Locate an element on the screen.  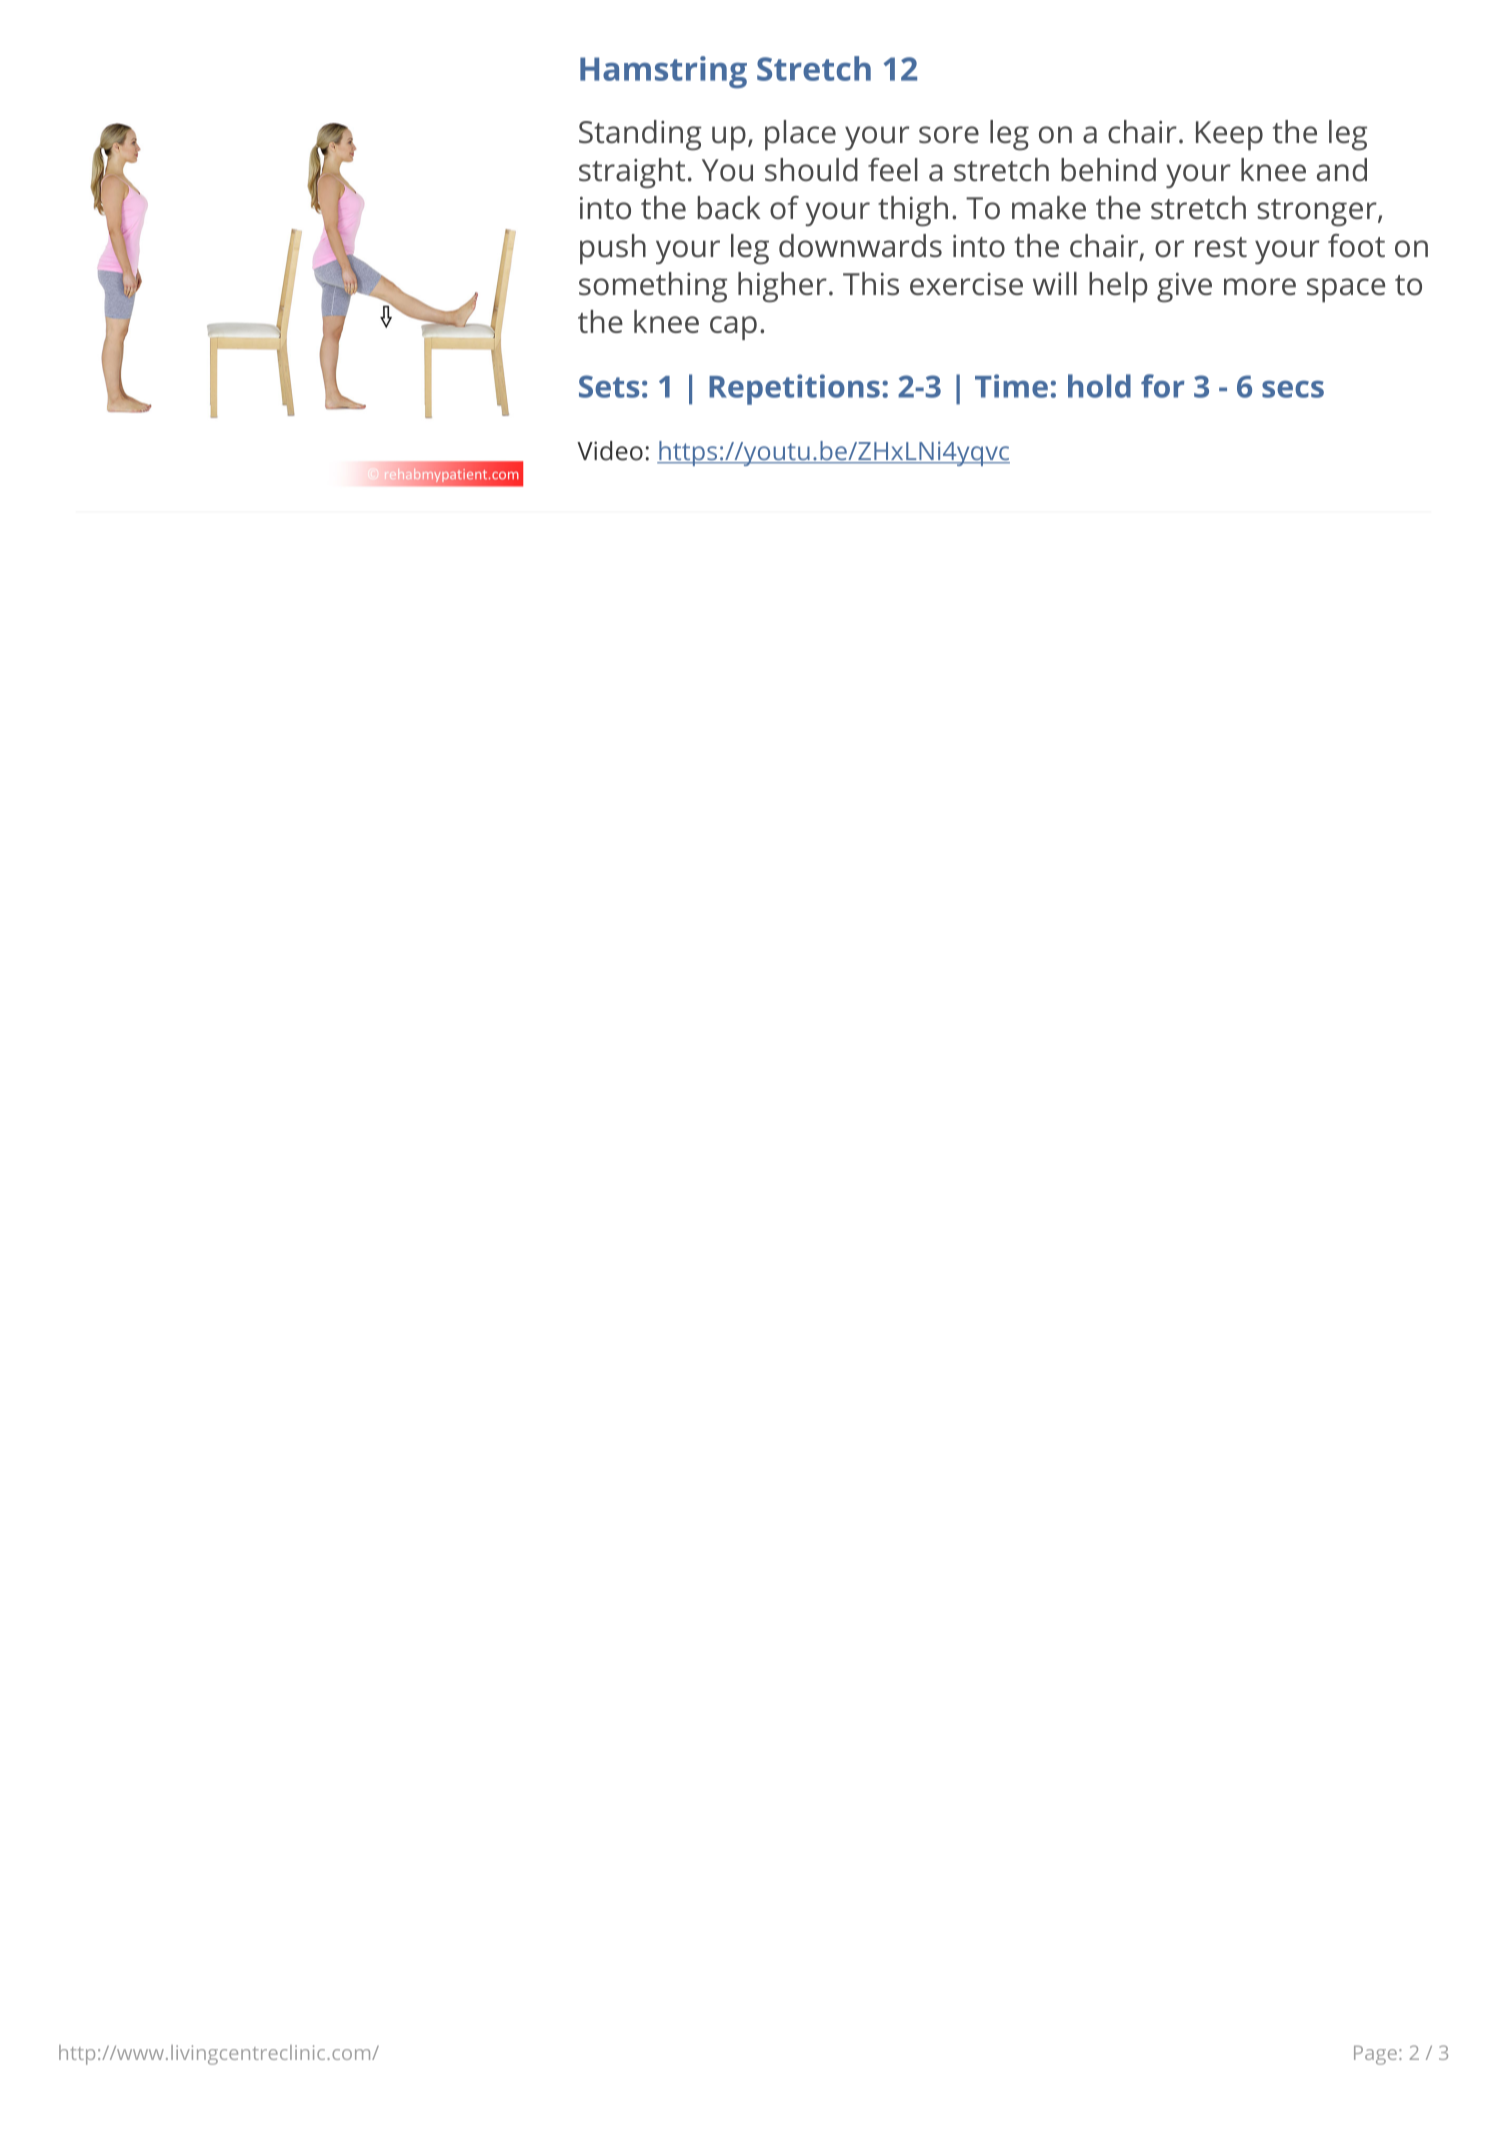
hold is located at coordinates (1099, 386).
